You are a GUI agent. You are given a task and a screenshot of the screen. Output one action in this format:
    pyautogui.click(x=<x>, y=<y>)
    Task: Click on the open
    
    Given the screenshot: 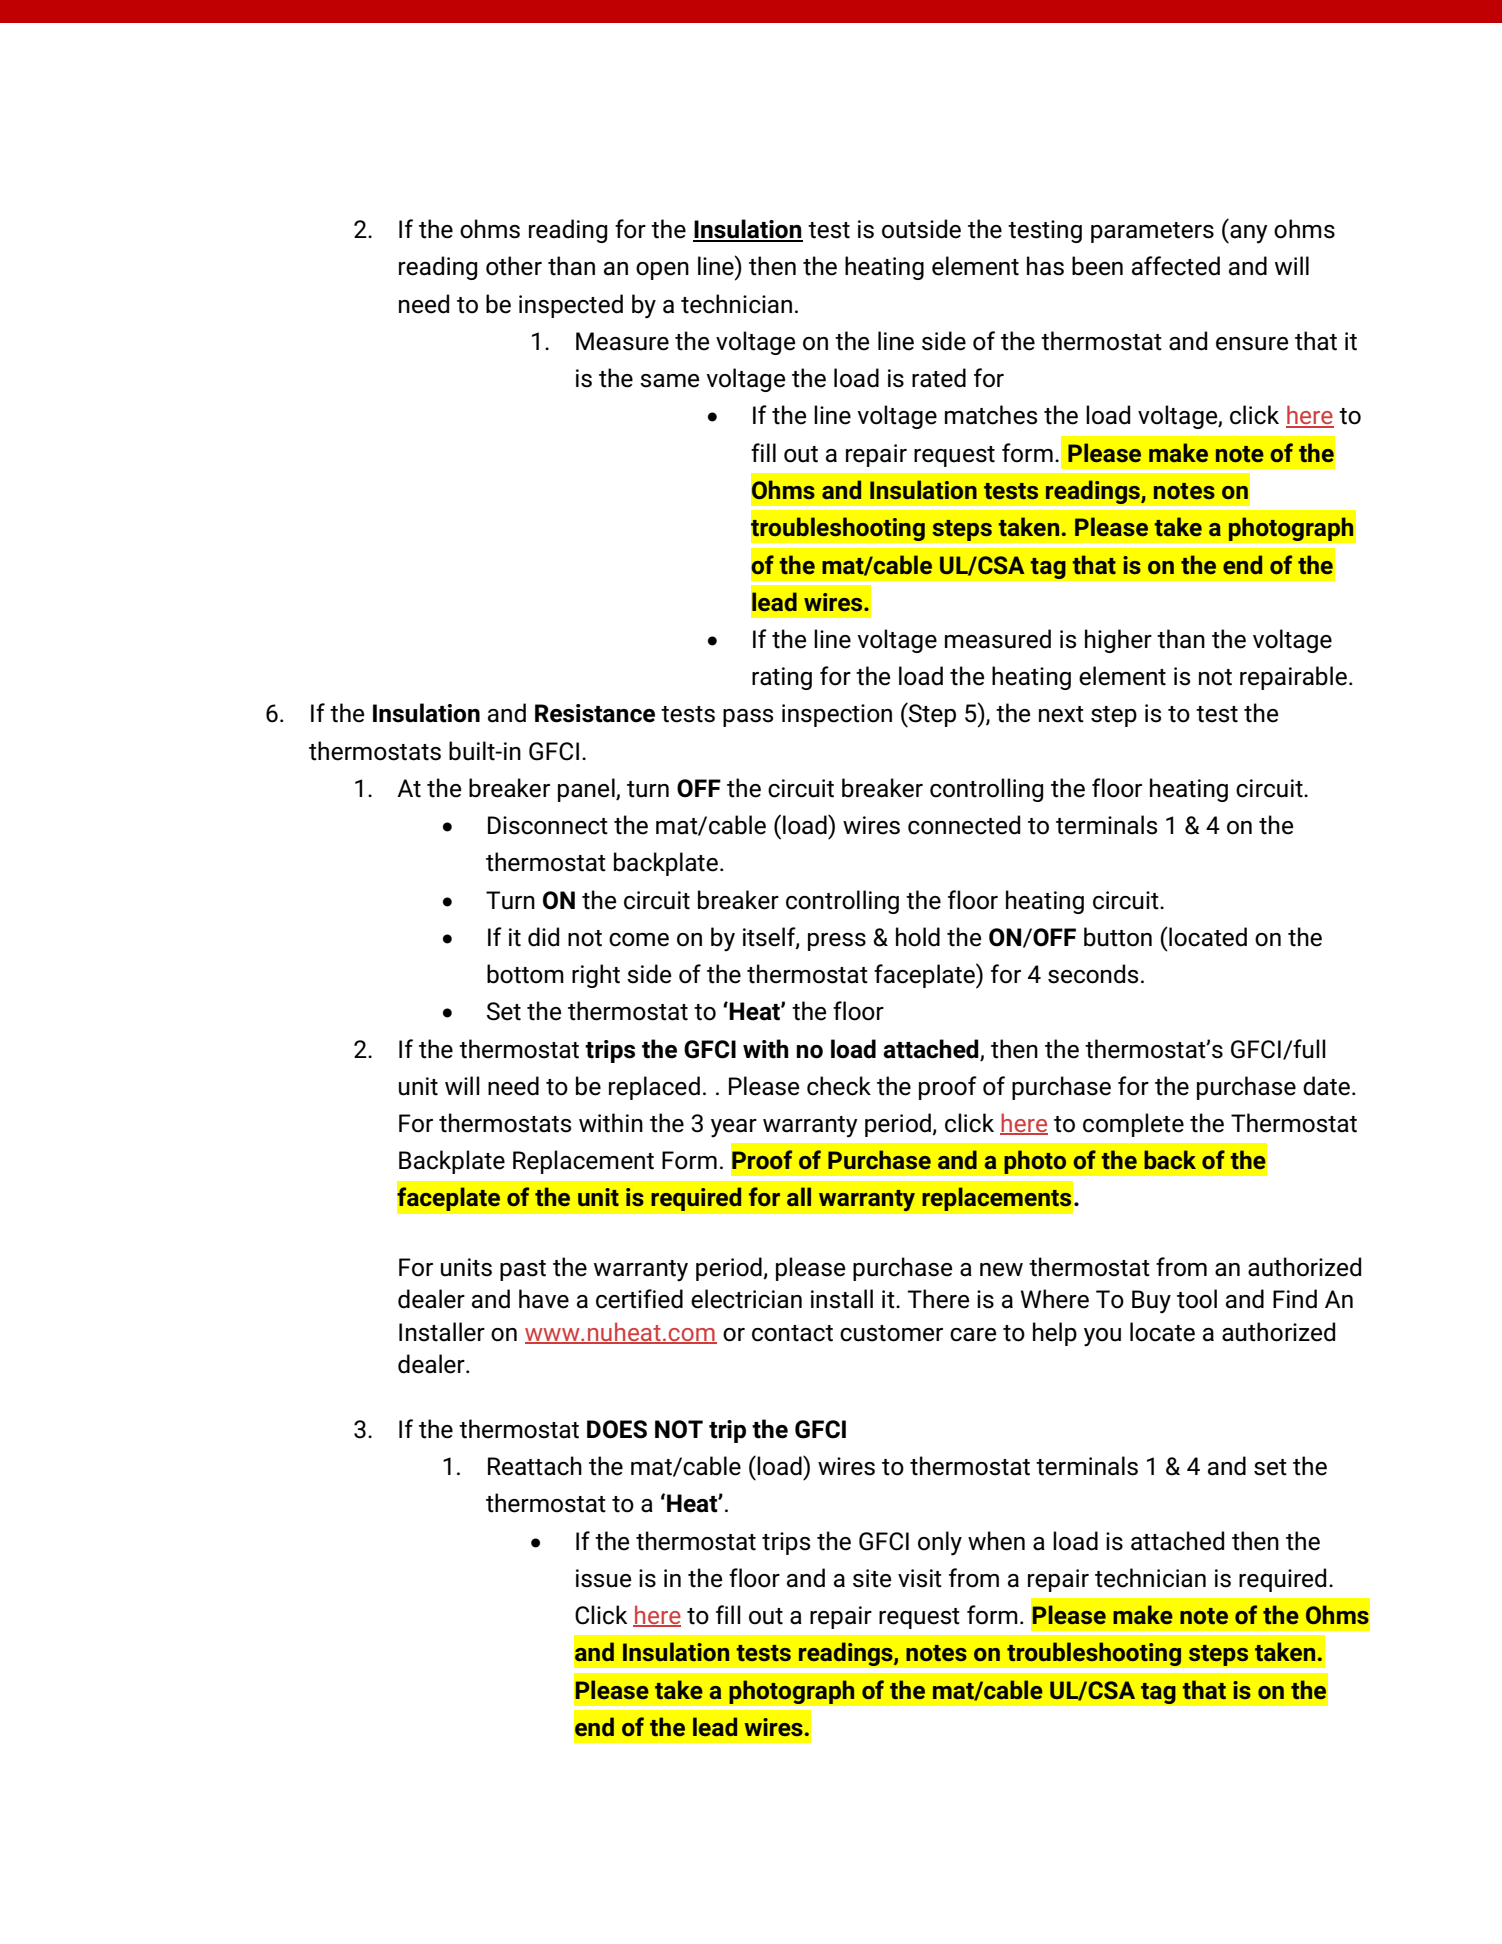 What is the action you would take?
    pyautogui.click(x=662, y=271)
